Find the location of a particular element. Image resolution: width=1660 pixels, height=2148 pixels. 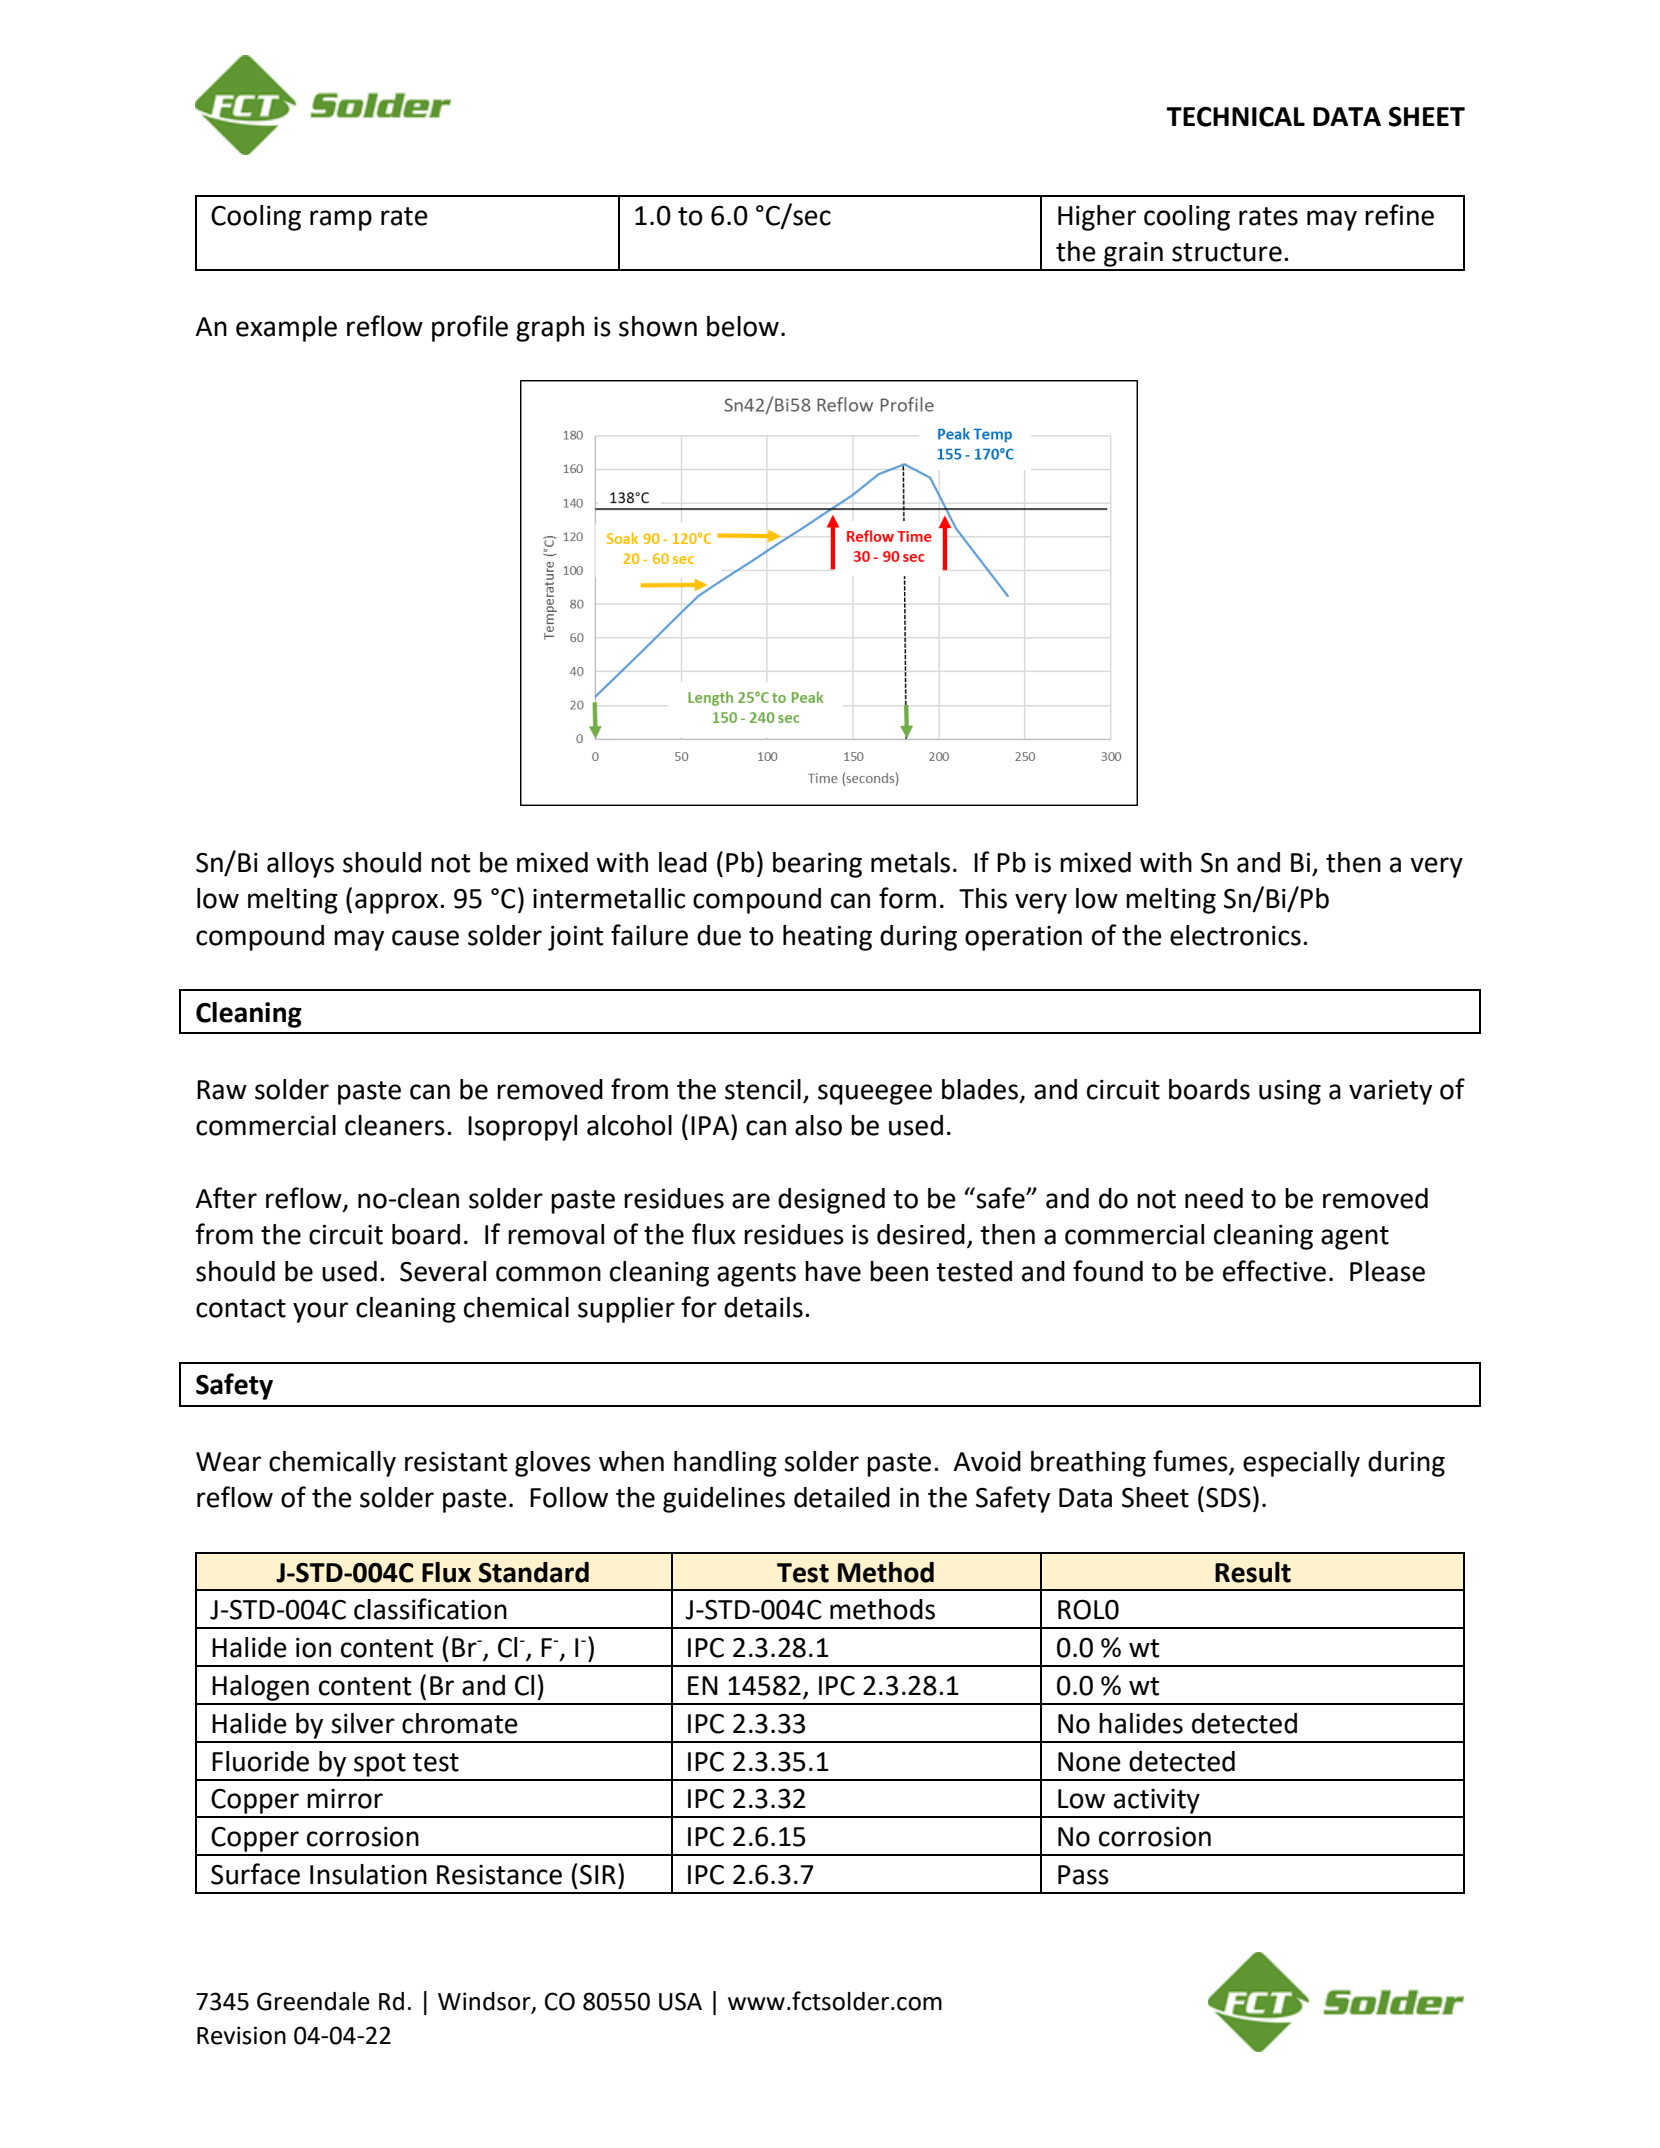

details is located at coordinates (763, 1307).
